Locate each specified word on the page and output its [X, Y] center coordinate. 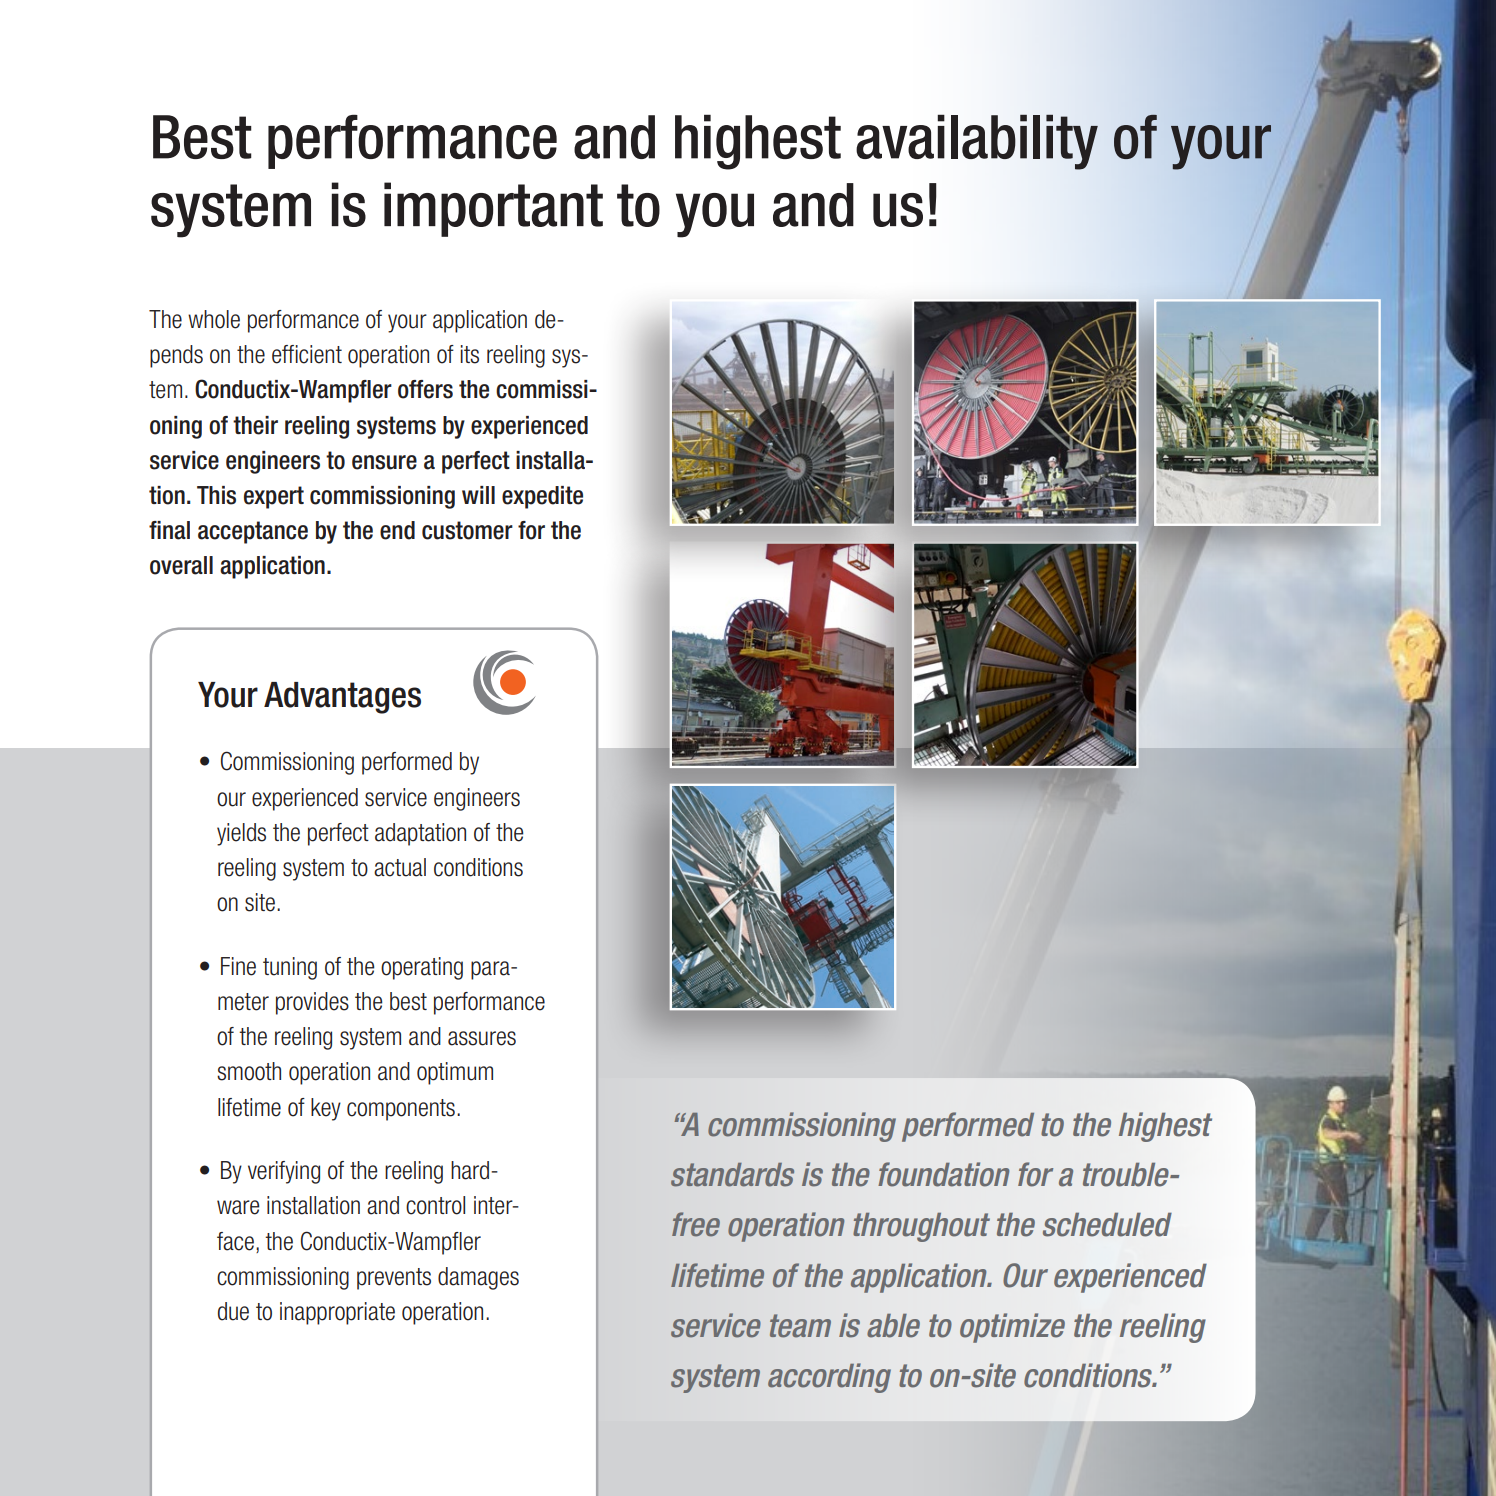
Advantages [342, 698]
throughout [921, 1227]
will [478, 495]
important [493, 209]
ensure [384, 462]
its [470, 354]
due [233, 1311]
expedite [542, 497]
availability [977, 142]
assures [482, 1038]
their [255, 425]
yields [241, 834]
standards [732, 1175]
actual [400, 867]
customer [467, 530]
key [326, 1109]
